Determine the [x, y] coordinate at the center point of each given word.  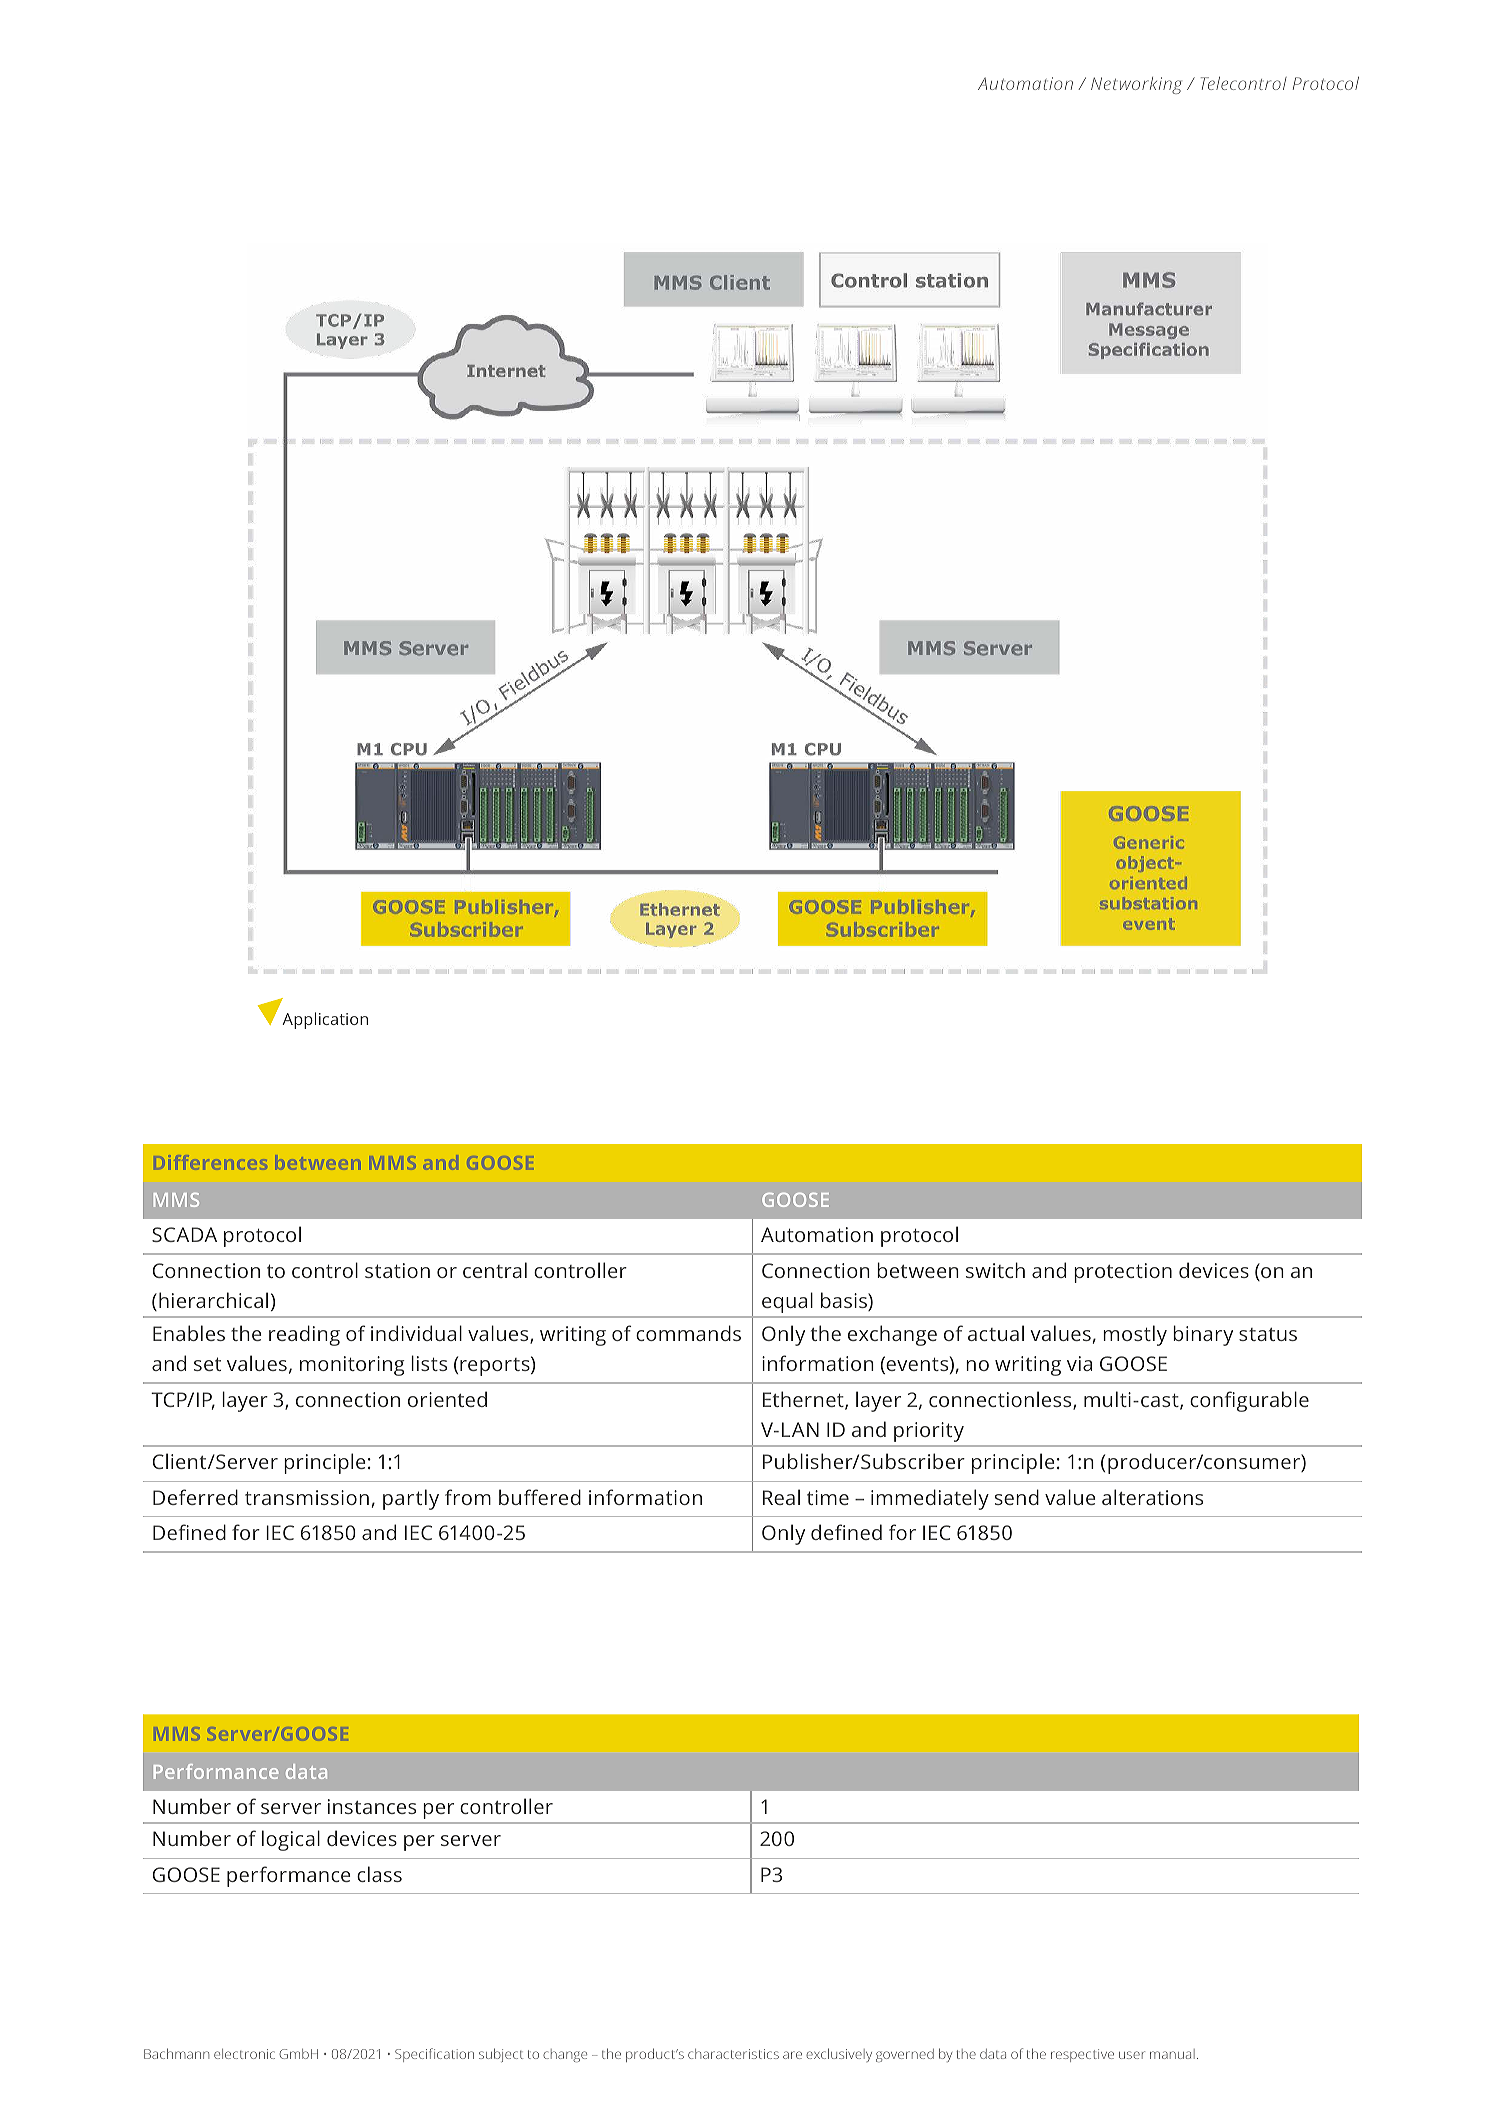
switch [995, 1270]
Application [325, 1020]
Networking [1136, 85]
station [397, 1270]
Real [781, 1497]
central [495, 1270]
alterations [1152, 1497]
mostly [1135, 1335]
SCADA [184, 1234]
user [1132, 2055]
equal [787, 1303]
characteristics [733, 2054]
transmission [307, 1497]
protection [1123, 1273]
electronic [244, 2054]
